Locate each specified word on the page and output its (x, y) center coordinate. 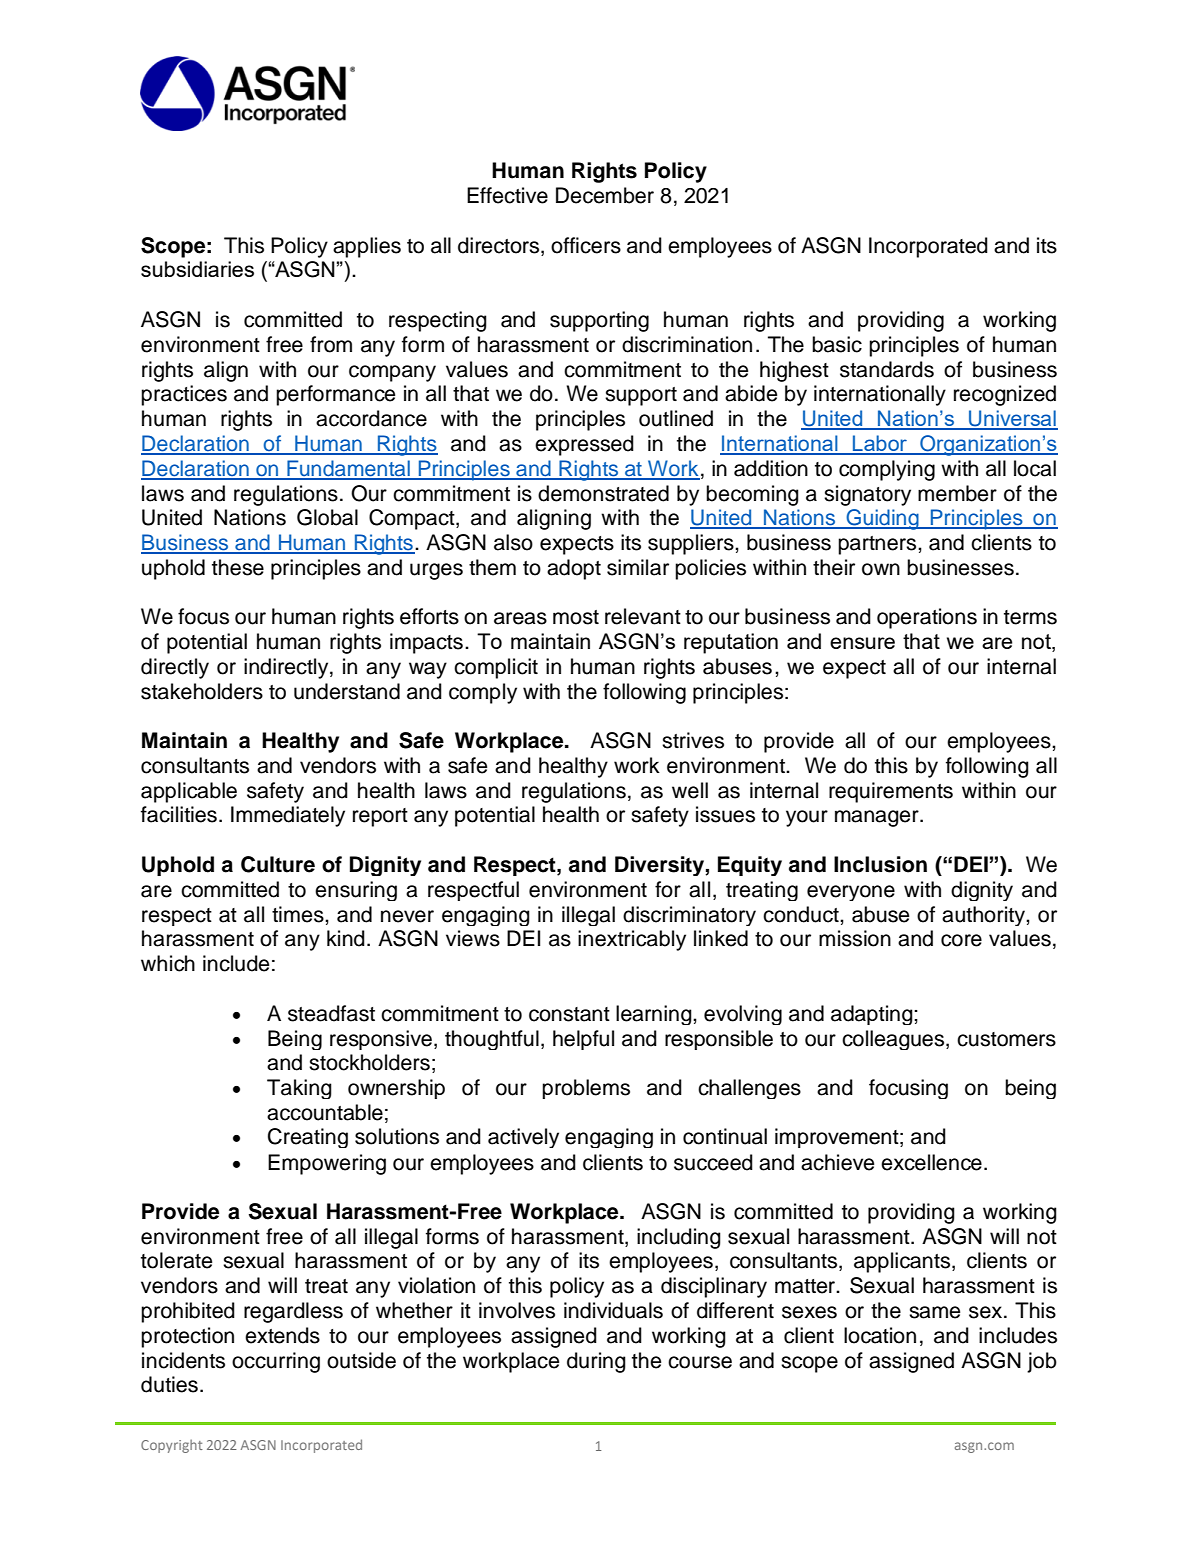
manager (878, 818)
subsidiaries (197, 269)
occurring (276, 1362)
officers (586, 245)
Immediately (288, 816)
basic (837, 344)
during (596, 1362)
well (690, 790)
